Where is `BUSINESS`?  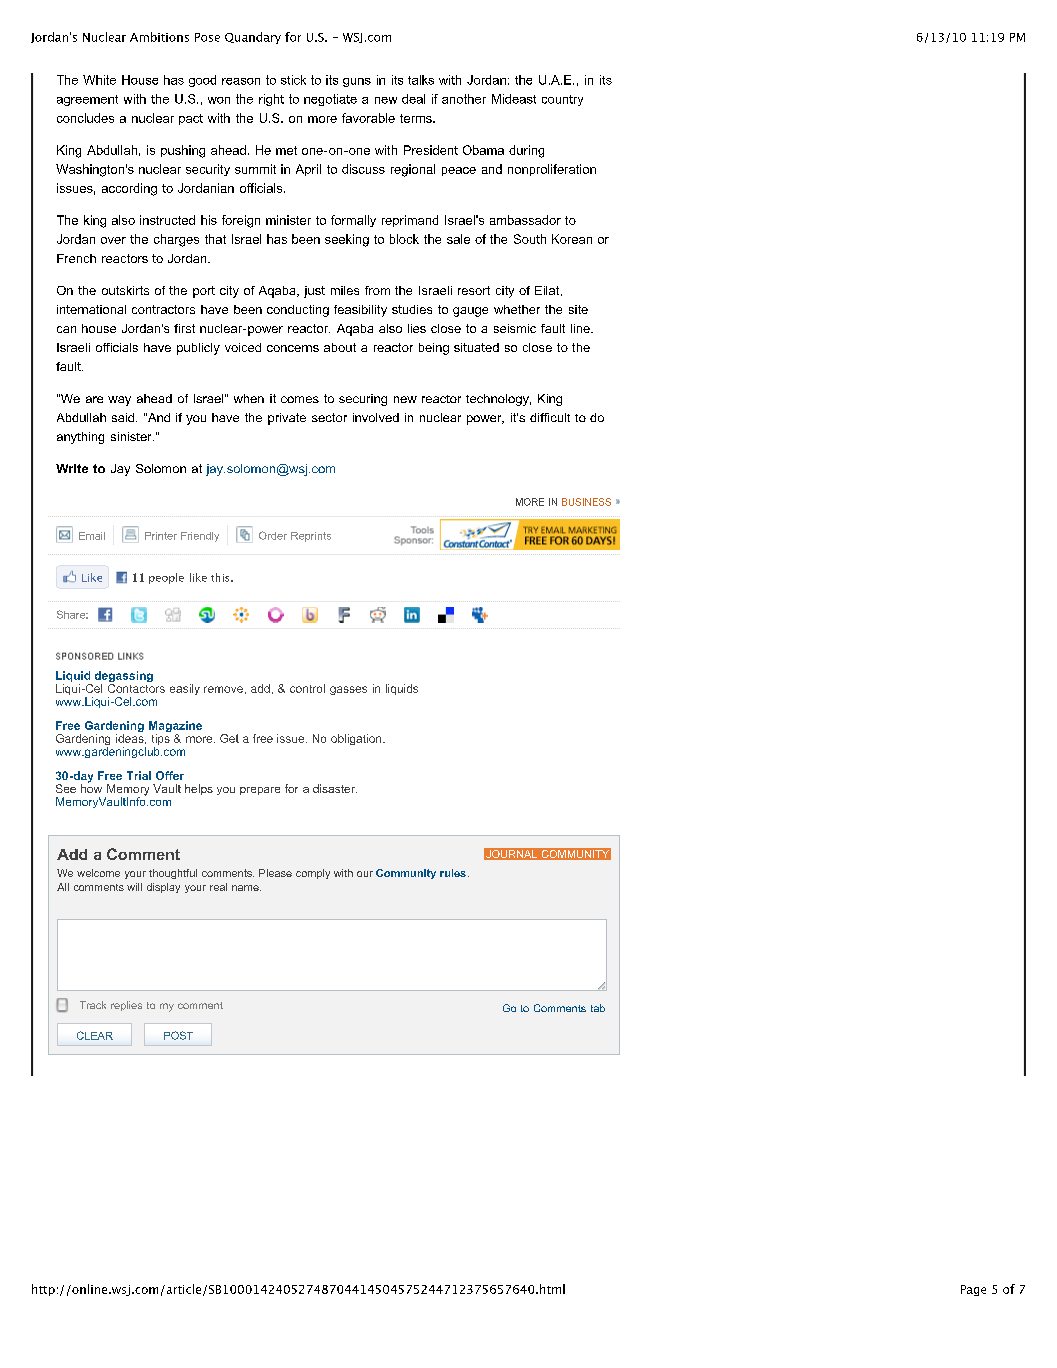 BUSINESS is located at coordinates (586, 502).
